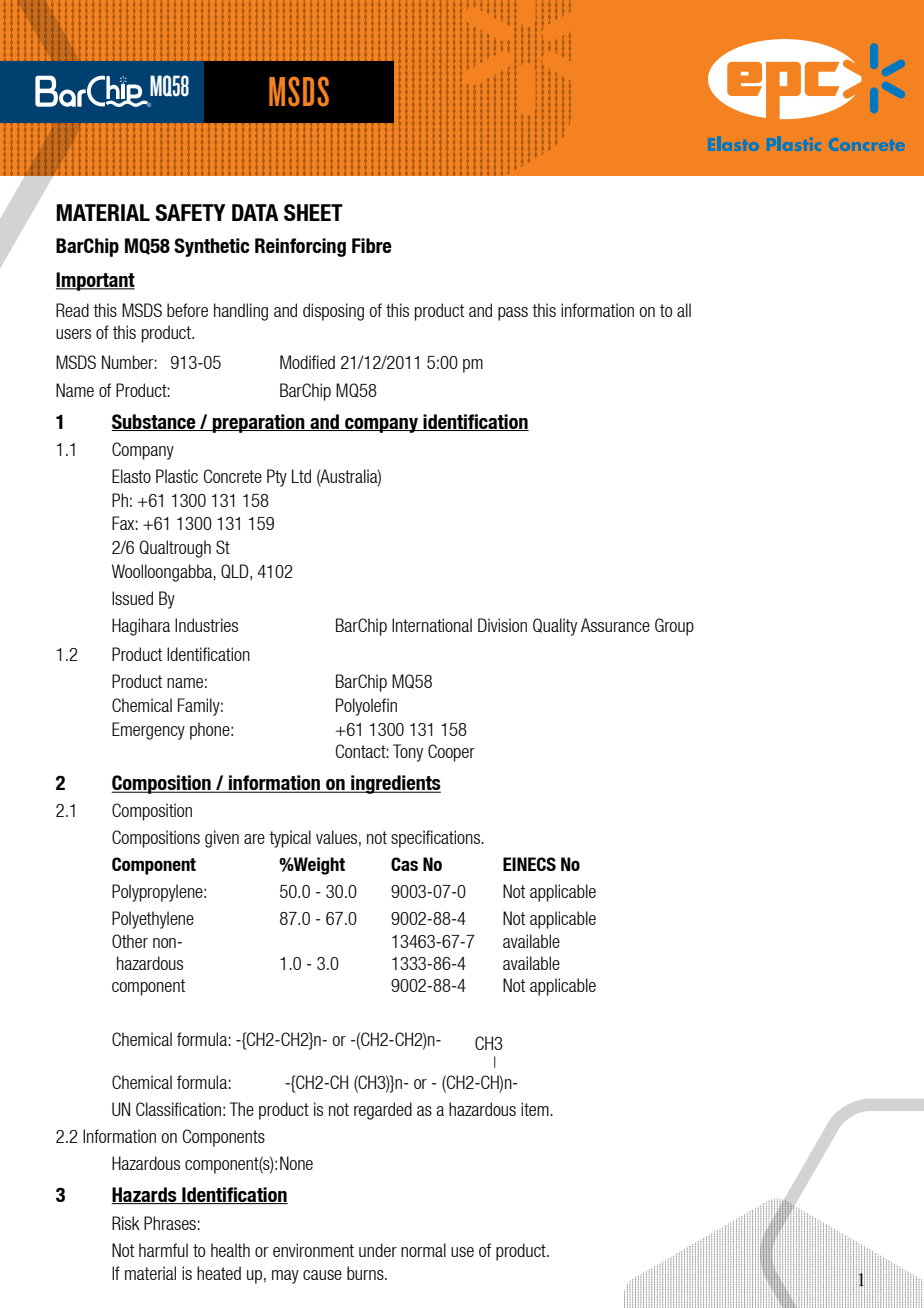 The image size is (924, 1308). Describe the element at coordinates (408, 753) in the page. I see `Tony` at that location.
